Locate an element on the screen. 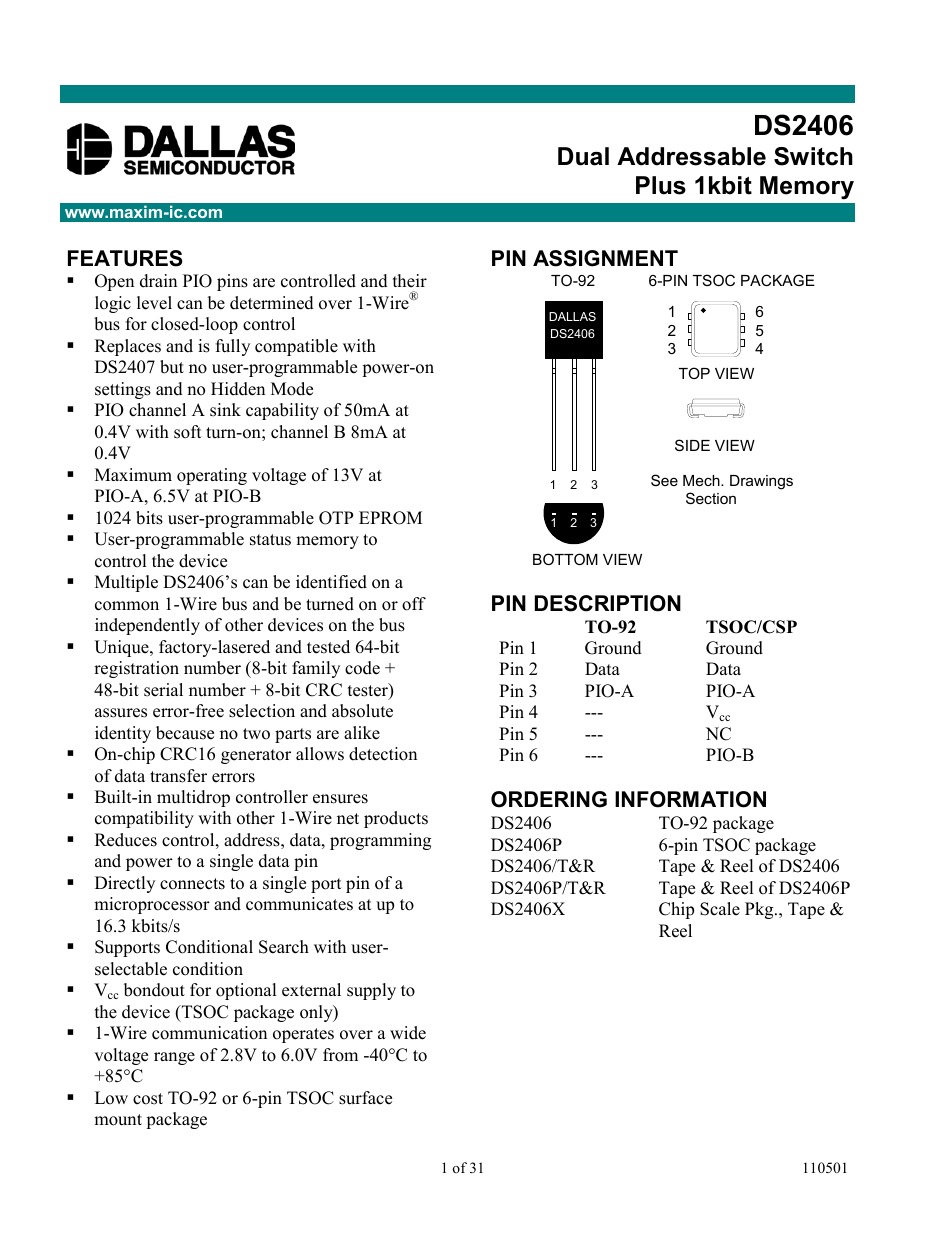 The height and width of the screenshot is (1233, 952). Plus is located at coordinates (661, 185).
